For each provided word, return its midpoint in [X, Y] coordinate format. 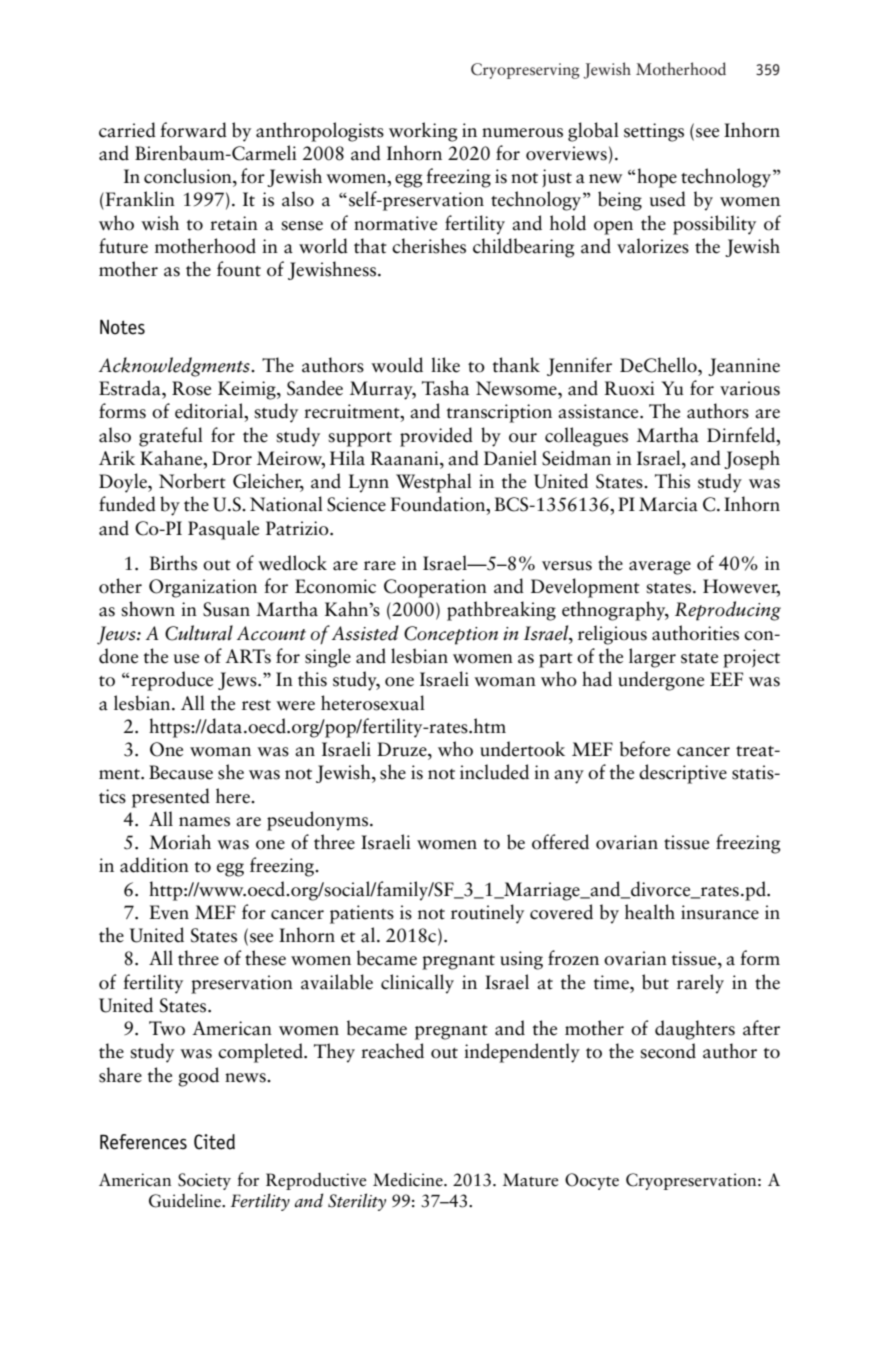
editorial [210, 412]
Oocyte [592, 1181]
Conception [451, 635]
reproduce [172, 681]
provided [436, 437]
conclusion [189, 176]
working [423, 132]
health [650, 912]
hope [657, 178]
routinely [487, 914]
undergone [661, 681]
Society [204, 1181]
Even [169, 912]
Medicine [409, 1180]
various [750, 388]
